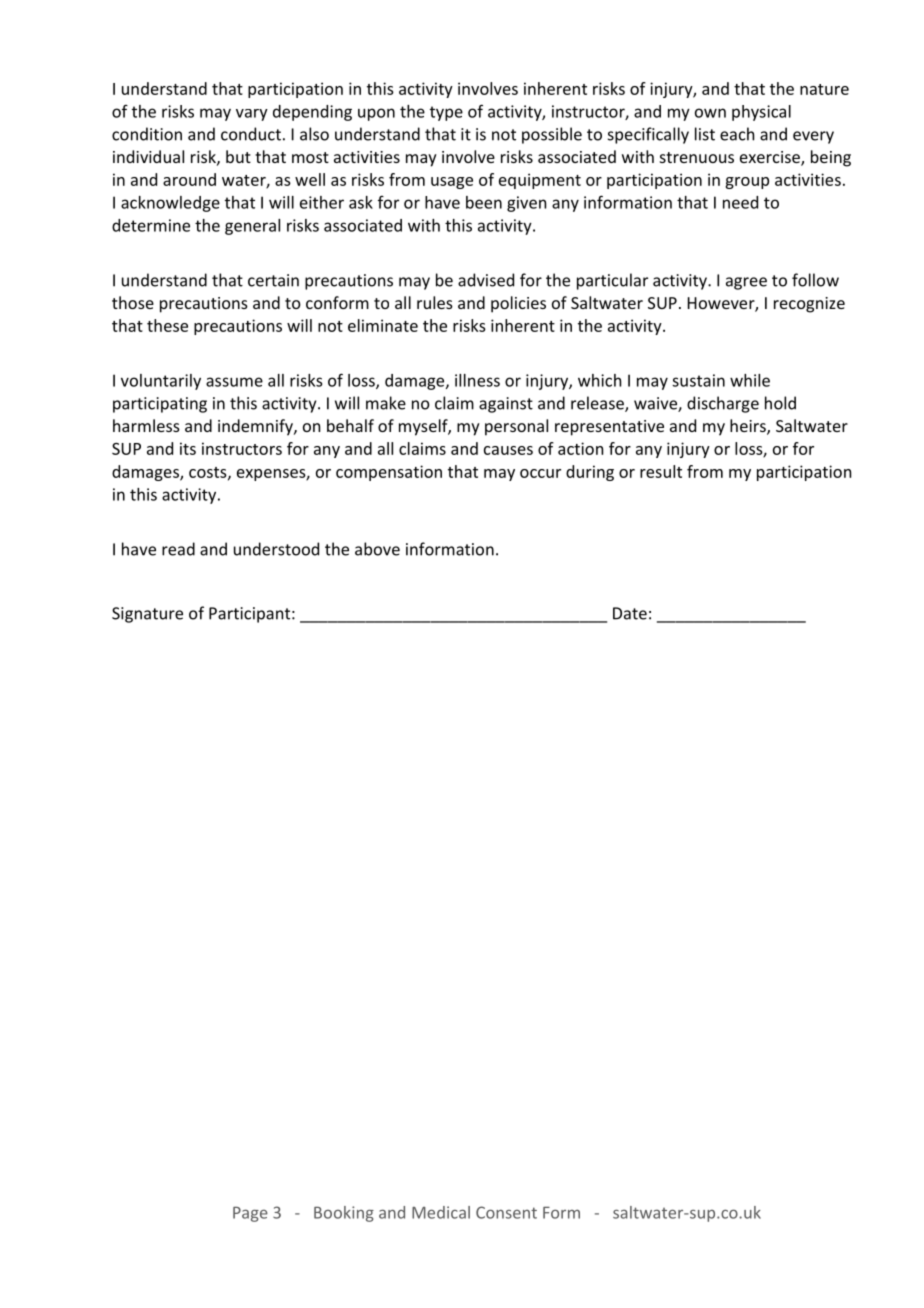 This document has width=924, height=1308. Describe the element at coordinates (178, 549) in the document. I see `read` at that location.
